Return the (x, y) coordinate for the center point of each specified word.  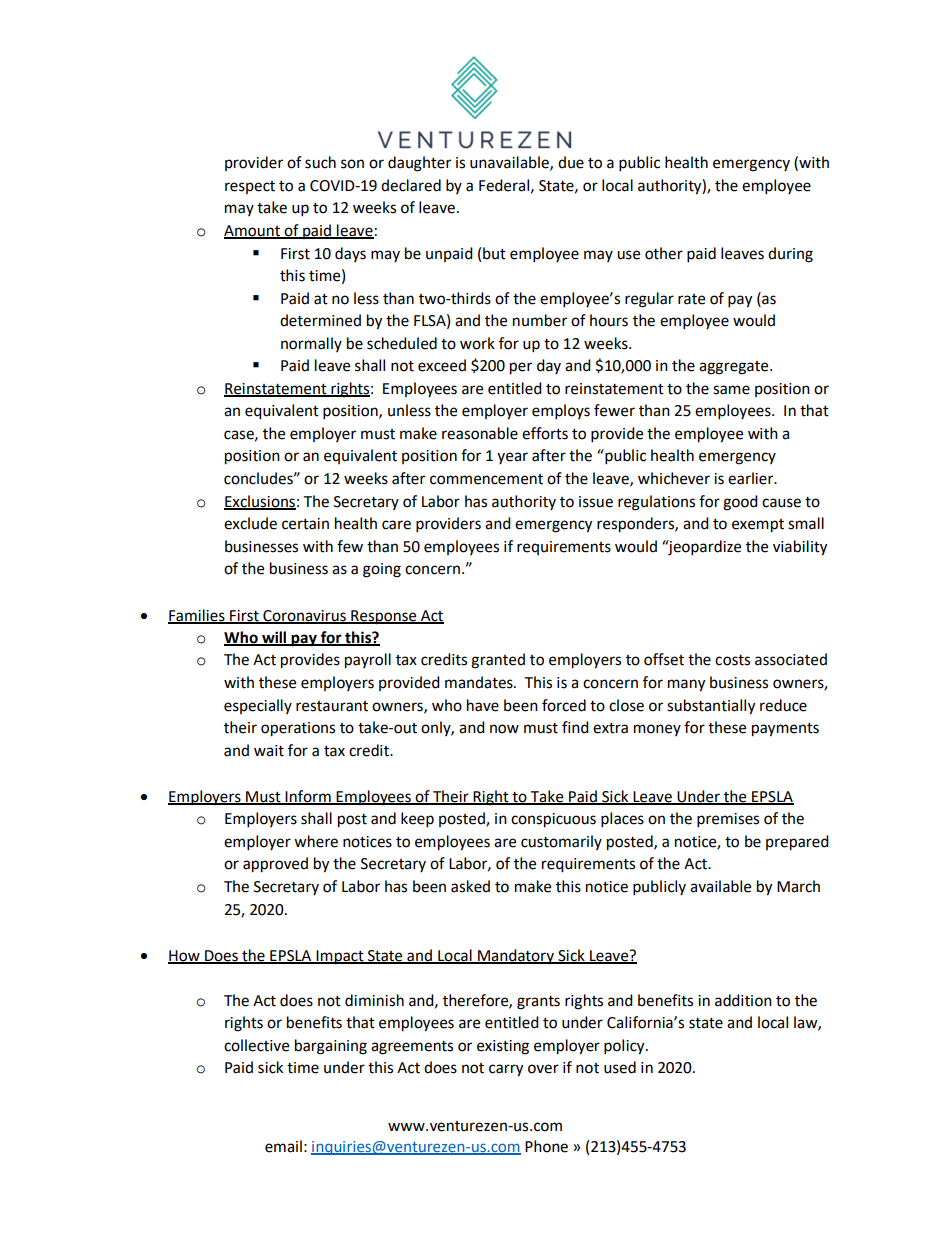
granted (498, 661)
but (494, 253)
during (790, 255)
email (283, 1146)
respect (250, 187)
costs (732, 660)
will (274, 638)
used (620, 1067)
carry (506, 1070)
